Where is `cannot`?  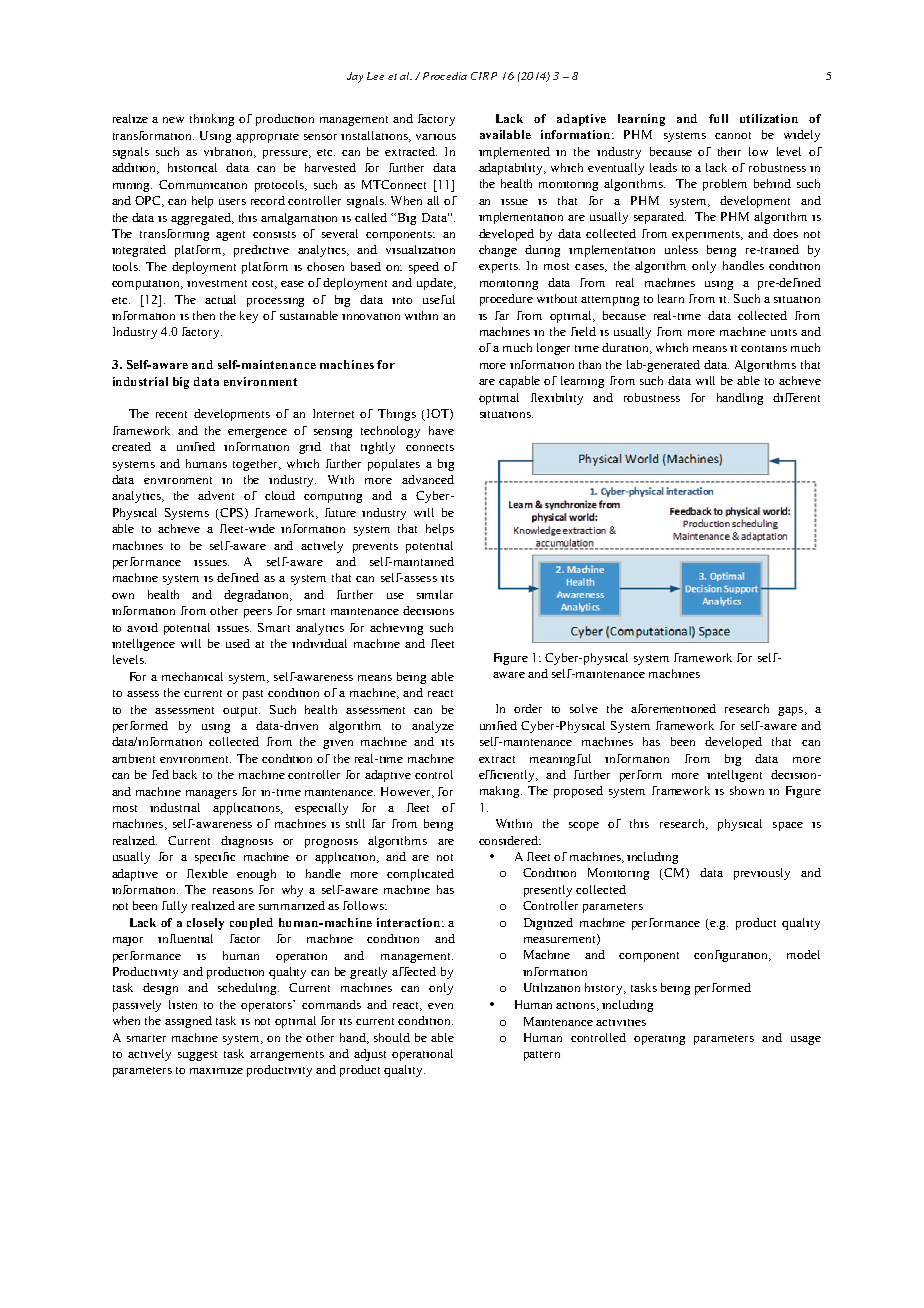
cannot is located at coordinates (733, 135).
